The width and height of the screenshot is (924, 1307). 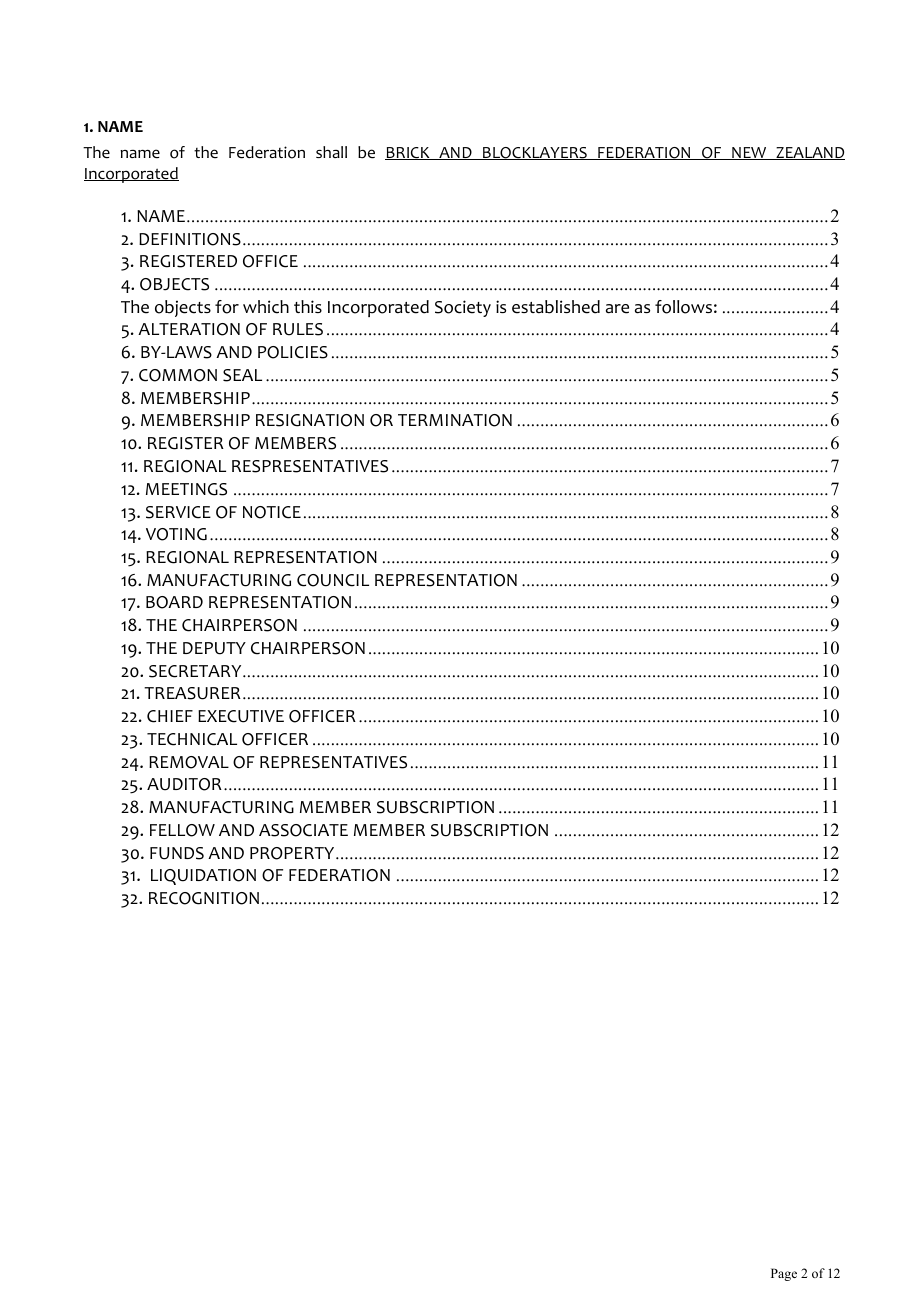 I want to click on shall, so click(x=331, y=152).
